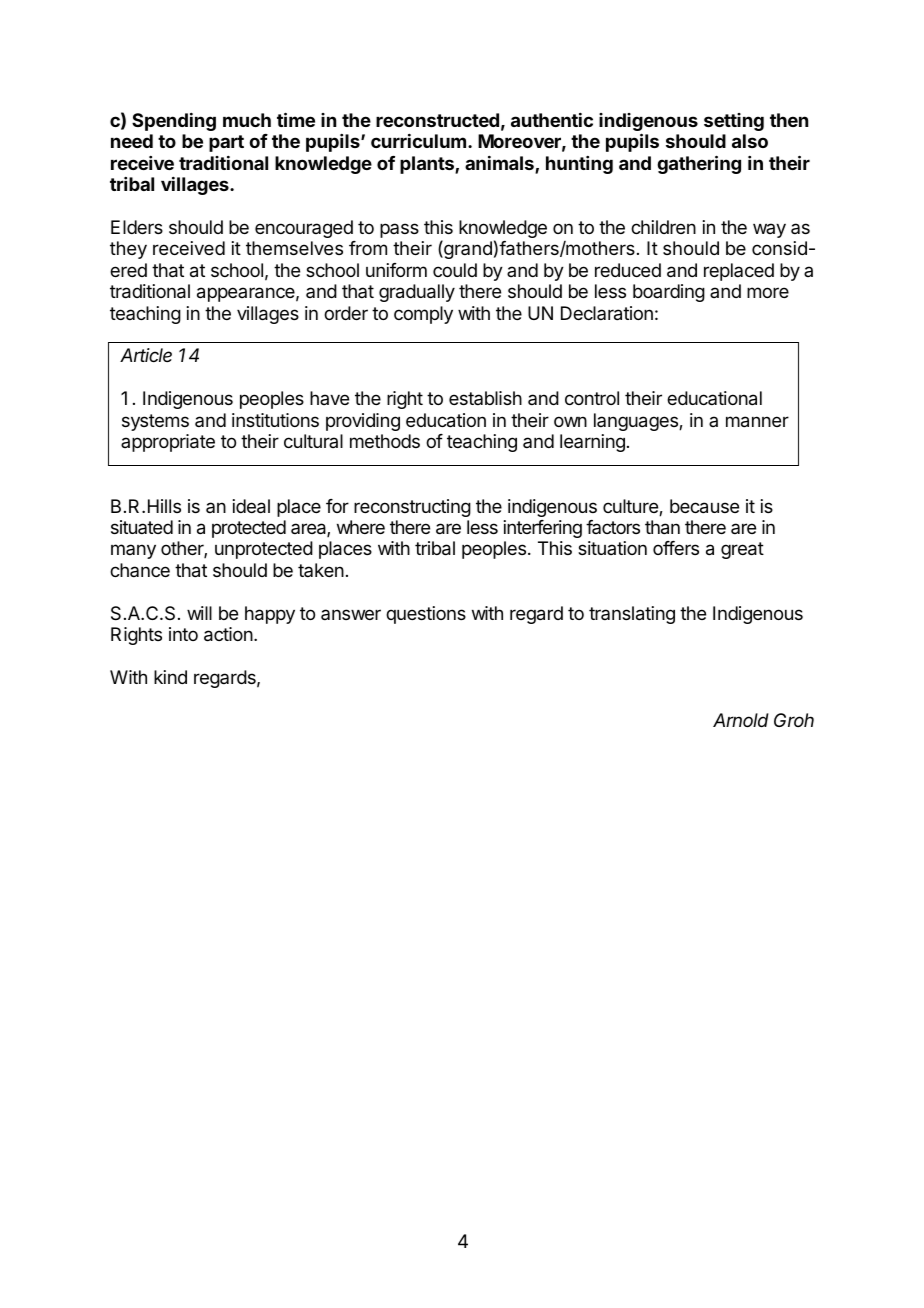  What do you see at coordinates (455, 270) in the screenshot?
I see `could` at bounding box center [455, 270].
